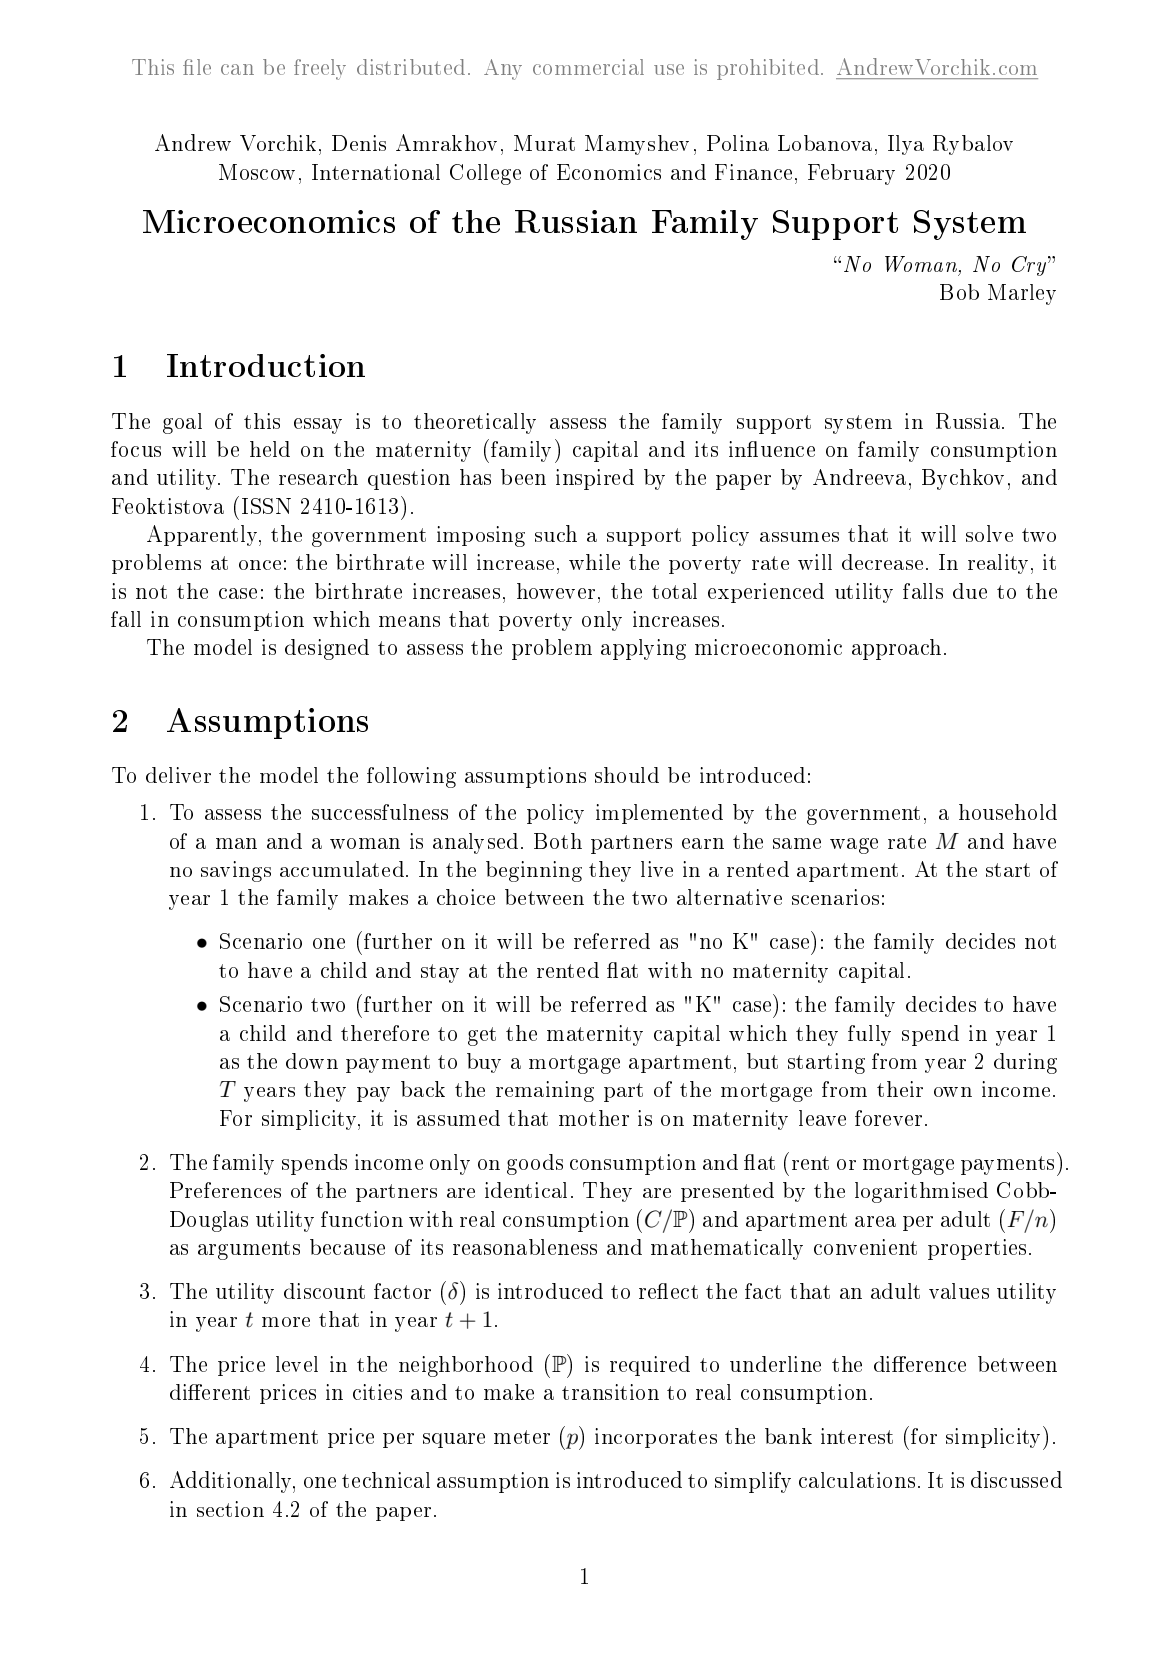 The image size is (1169, 1653). Describe the element at coordinates (522, 1437) in the screenshot. I see `meter` at that location.
